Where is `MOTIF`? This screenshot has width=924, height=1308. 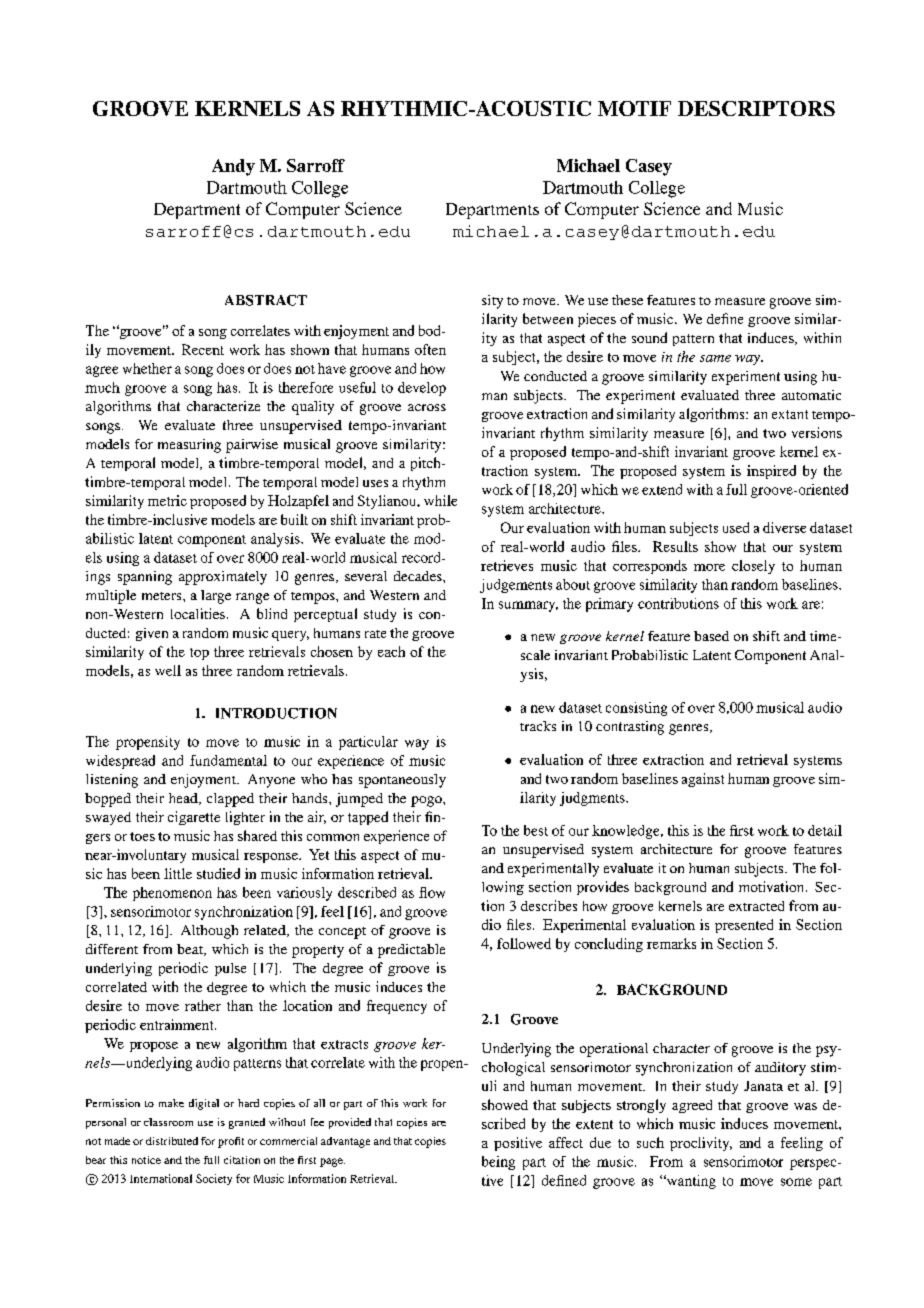 MOTIF is located at coordinates (634, 108).
